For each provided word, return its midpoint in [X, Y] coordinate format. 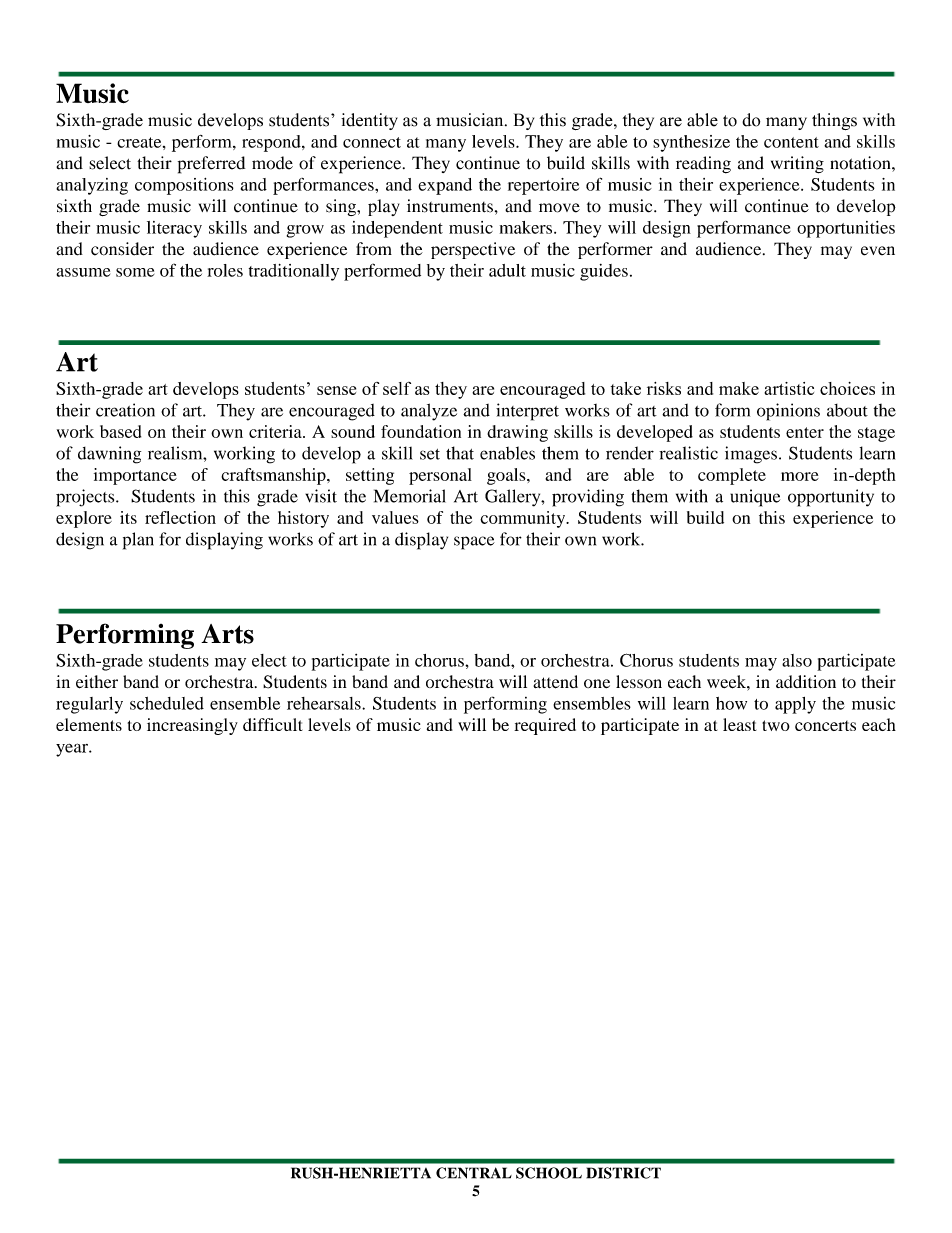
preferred [211, 165]
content [791, 142]
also [797, 660]
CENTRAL [474, 1173]
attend [555, 682]
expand [445, 186]
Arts [227, 634]
